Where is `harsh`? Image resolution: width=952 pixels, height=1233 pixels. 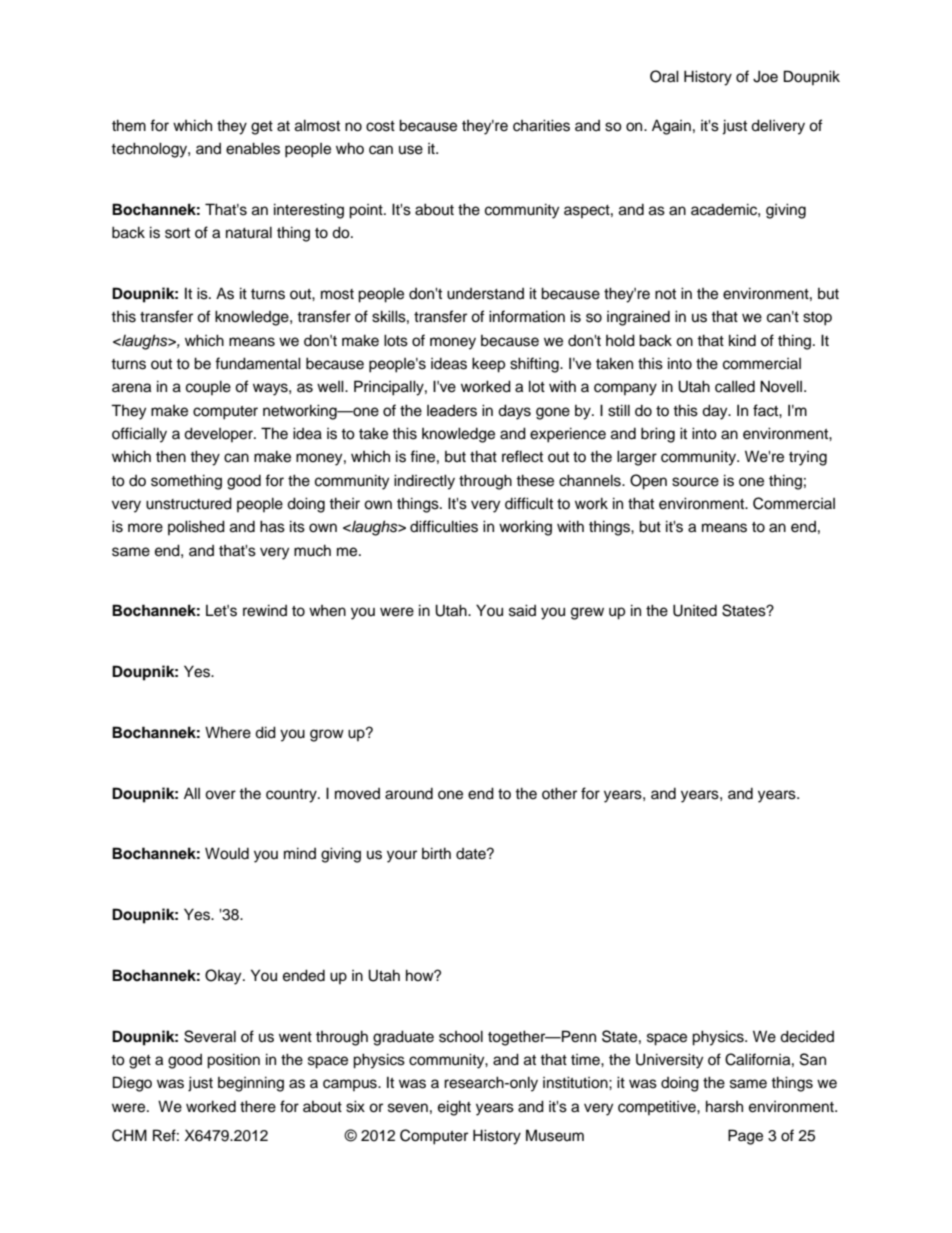
harsh is located at coordinates (724, 1106).
